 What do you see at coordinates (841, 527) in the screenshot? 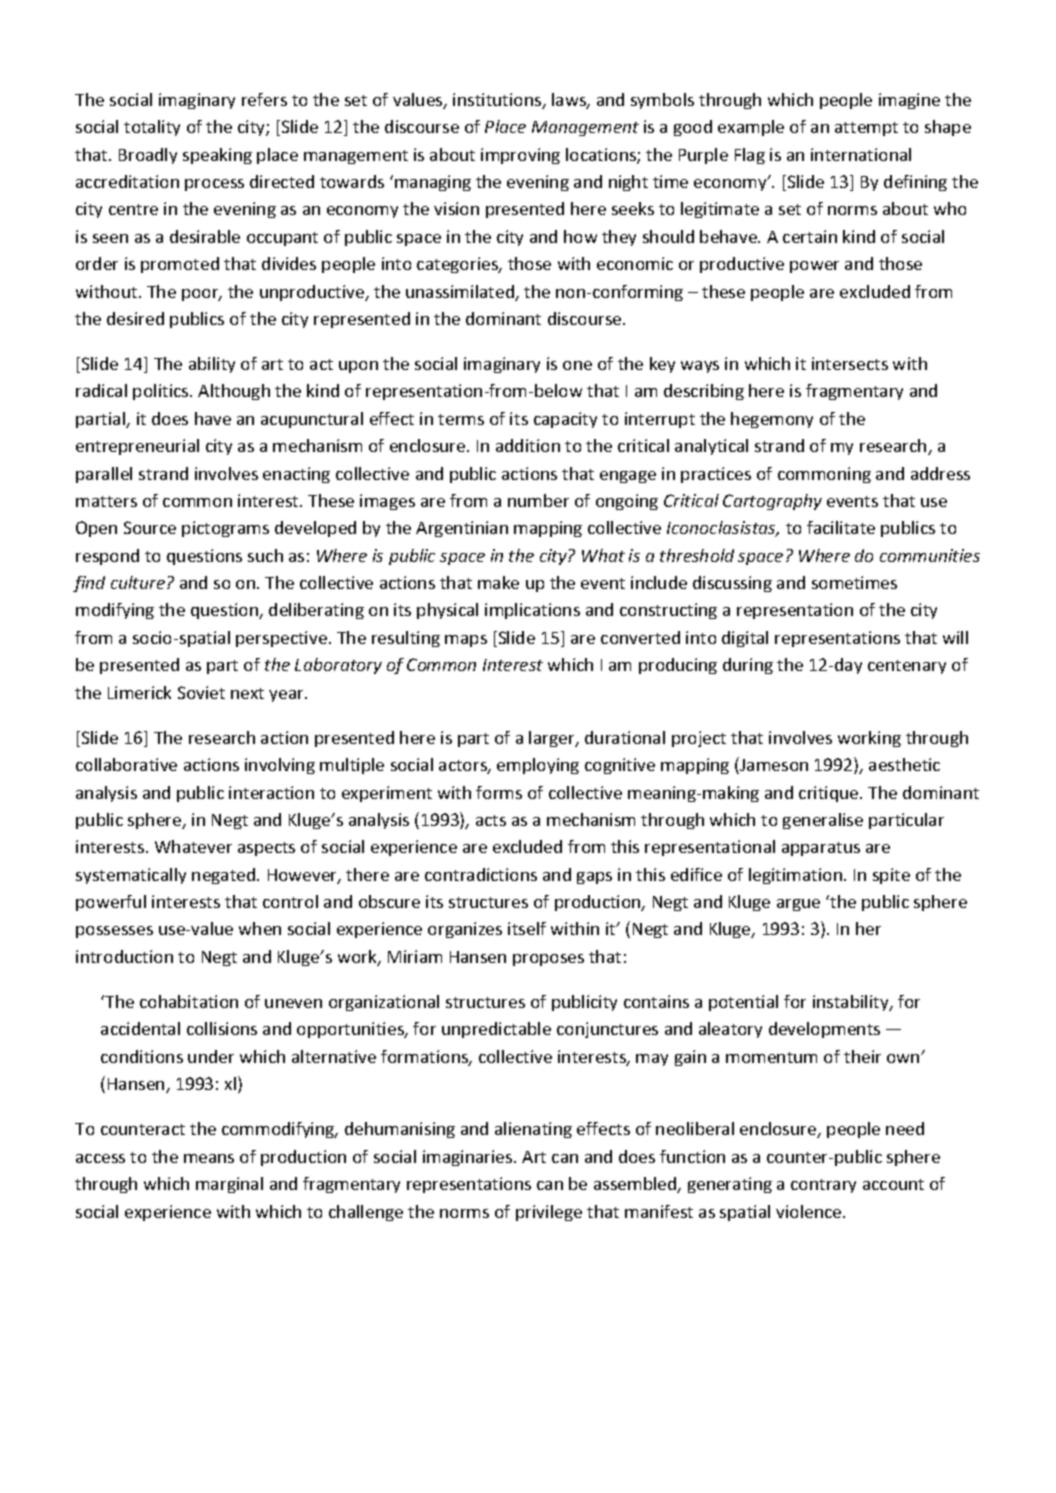
I see `facilitate` at bounding box center [841, 527].
